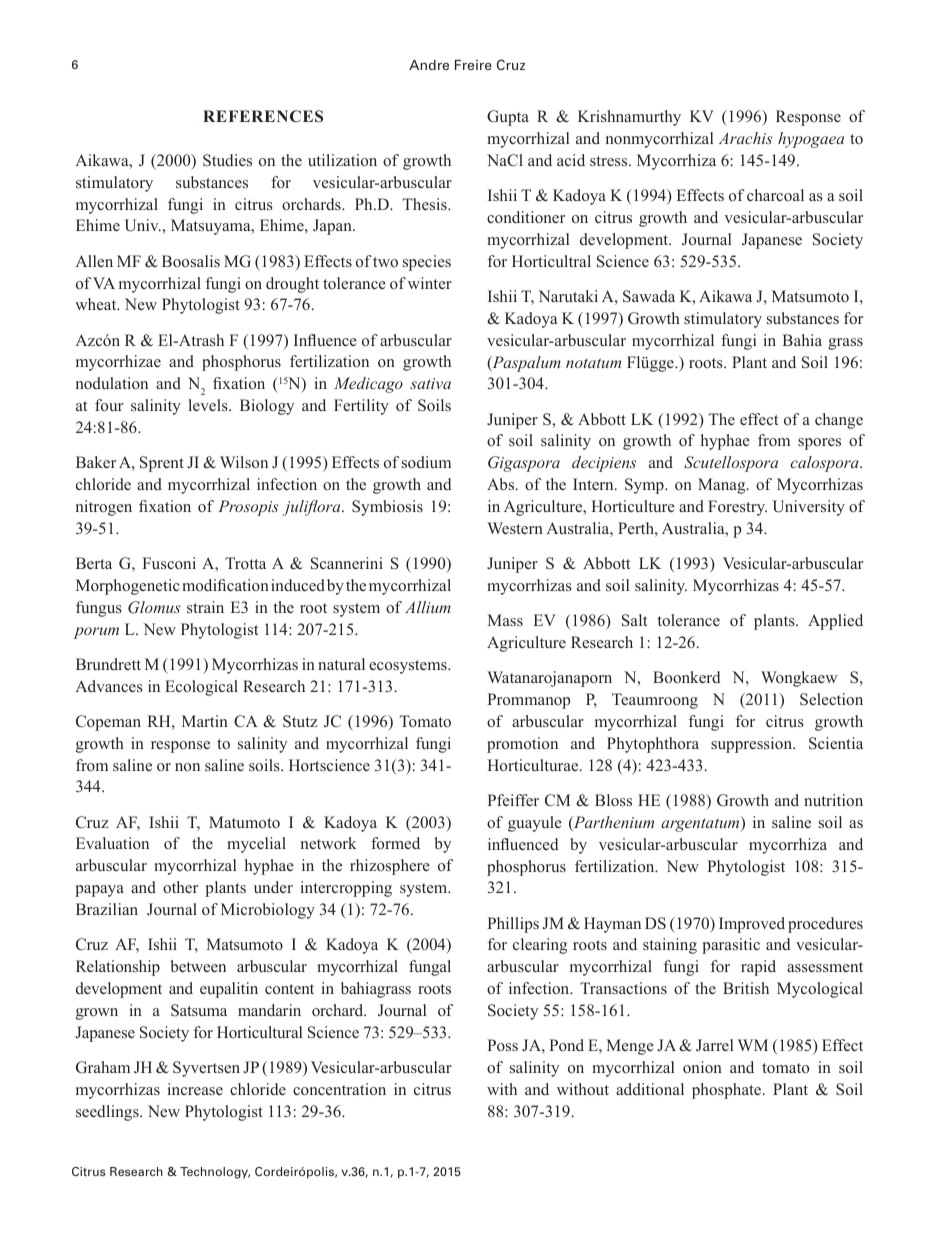 The image size is (952, 1240). Describe the element at coordinates (112, 843) in the image. I see `Evaluation` at that location.
